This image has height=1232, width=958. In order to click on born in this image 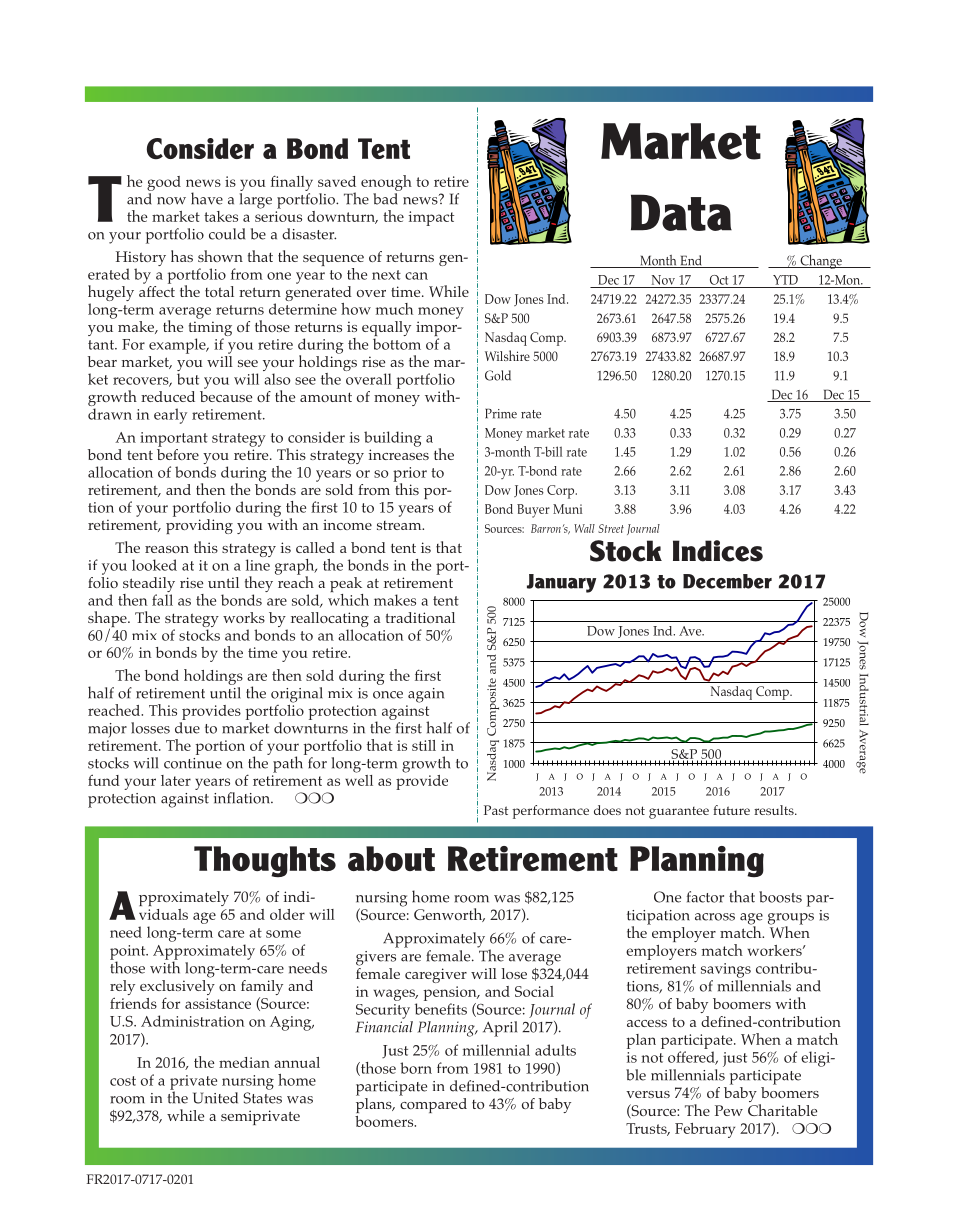, I will do `click(416, 1068)`.
